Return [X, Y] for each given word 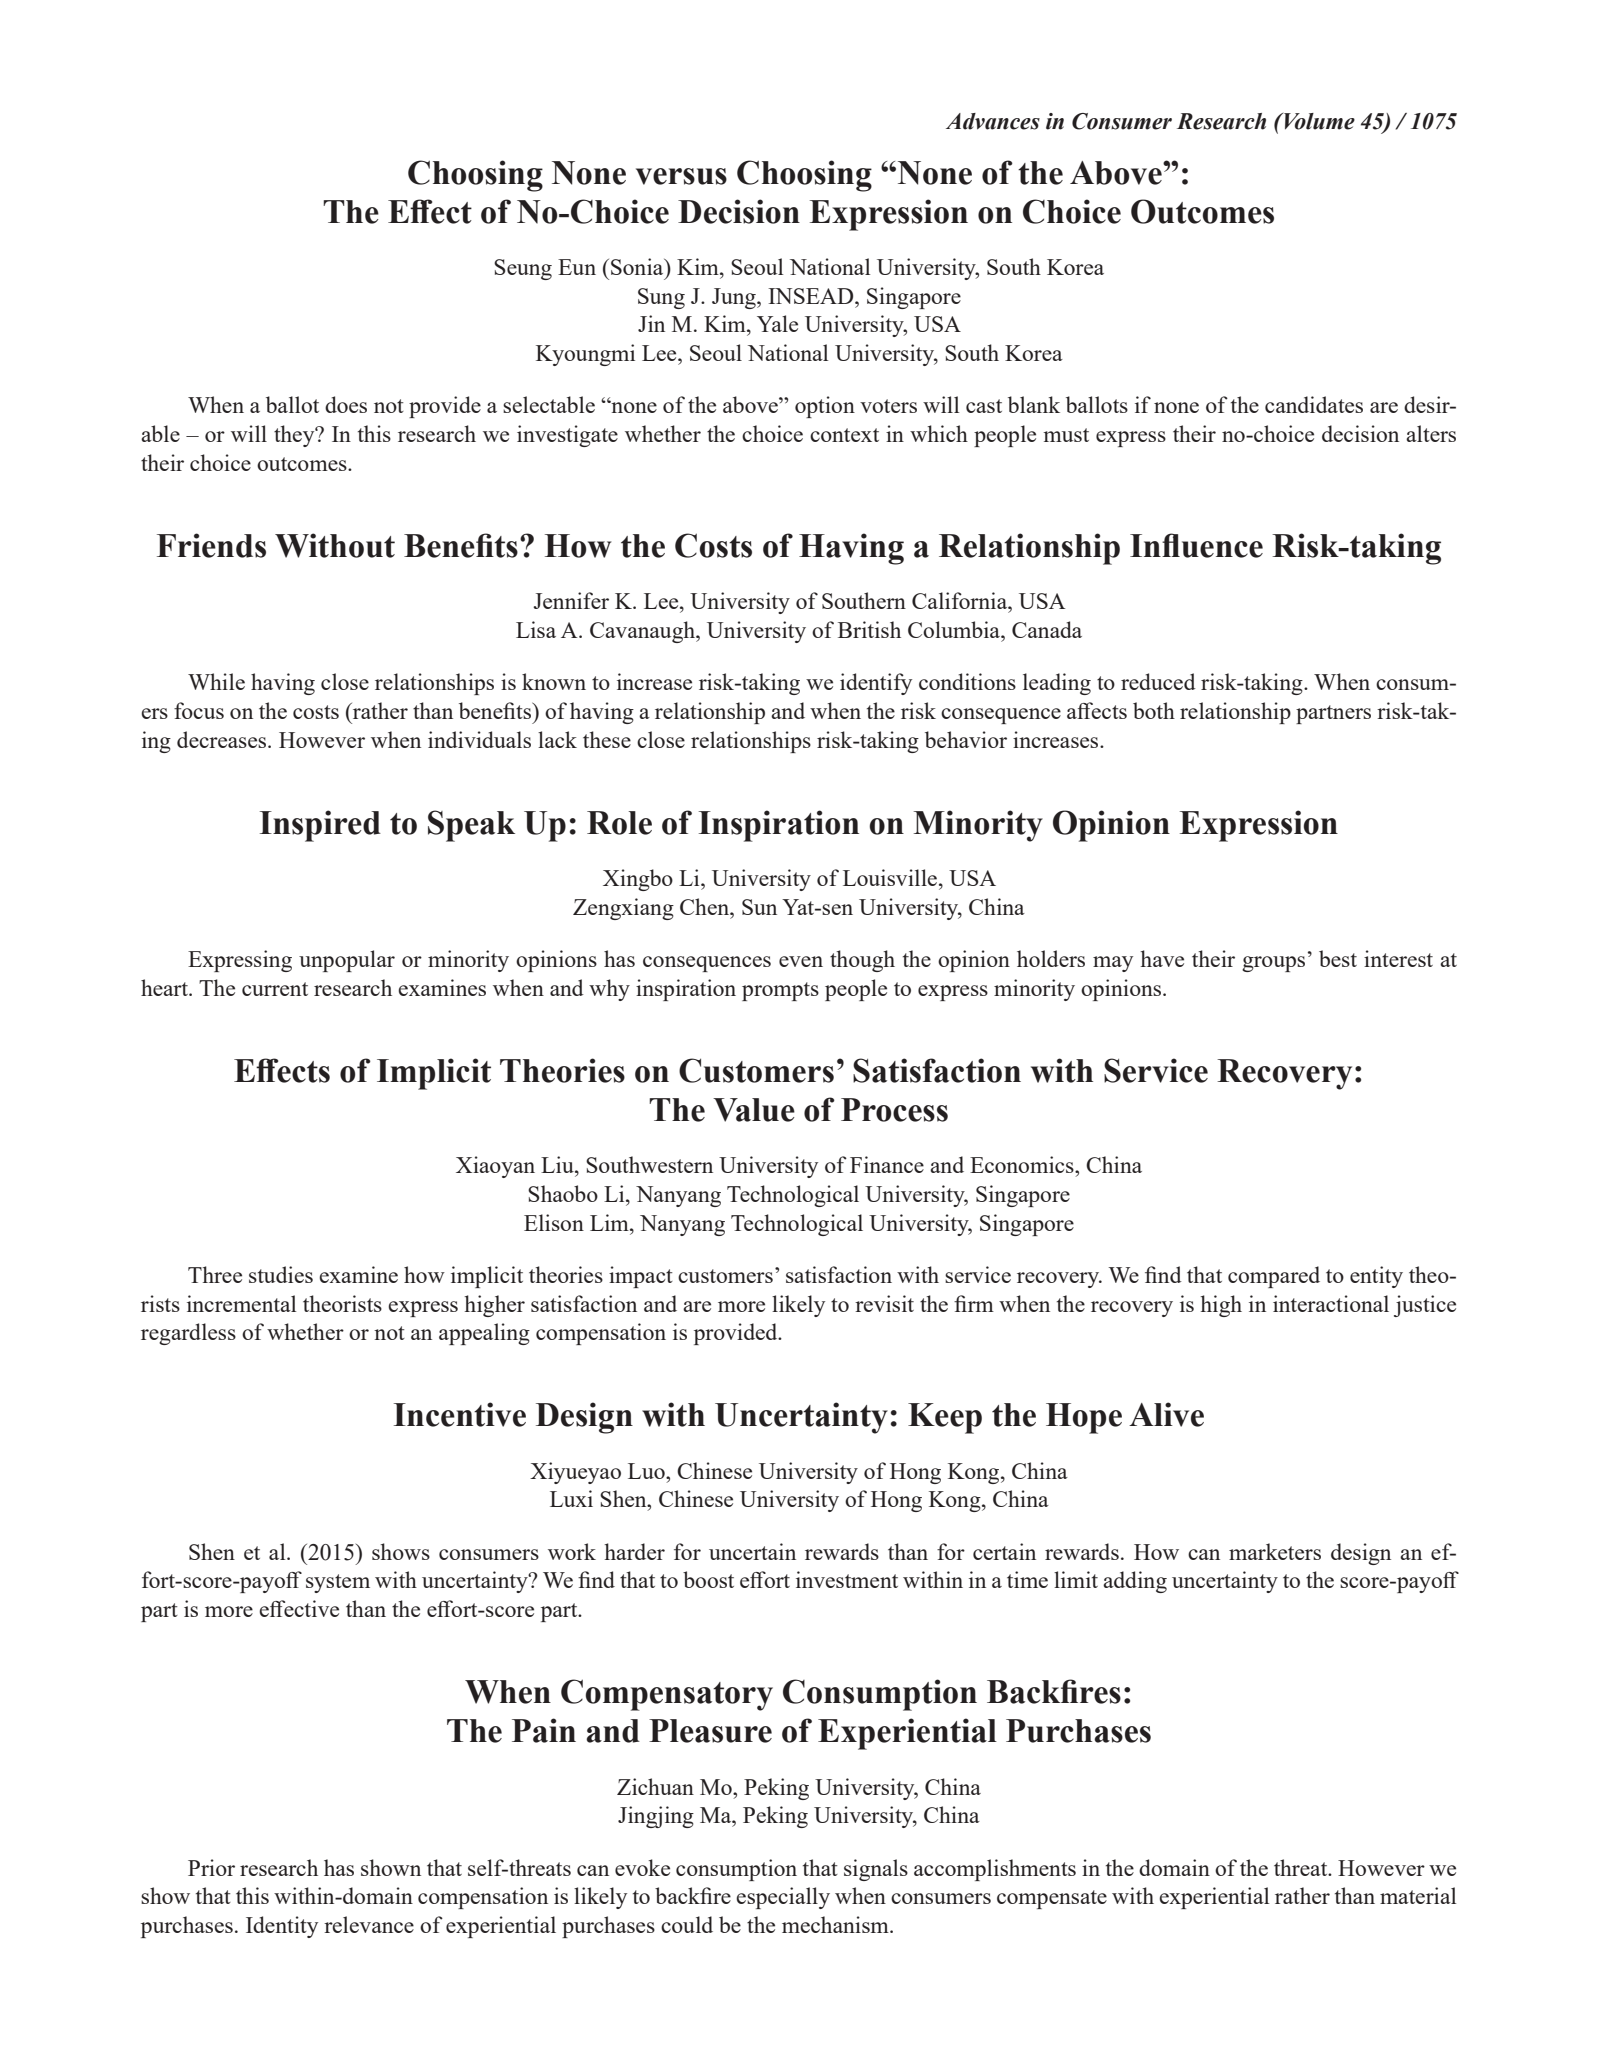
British [869, 629]
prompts [780, 991]
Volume [1318, 121]
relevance [369, 1924]
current [275, 989]
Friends [211, 545]
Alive [1166, 1414]
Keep [945, 1418]
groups [1273, 964]
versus [681, 176]
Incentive [460, 1414]
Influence [1196, 545]
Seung [523, 269]
